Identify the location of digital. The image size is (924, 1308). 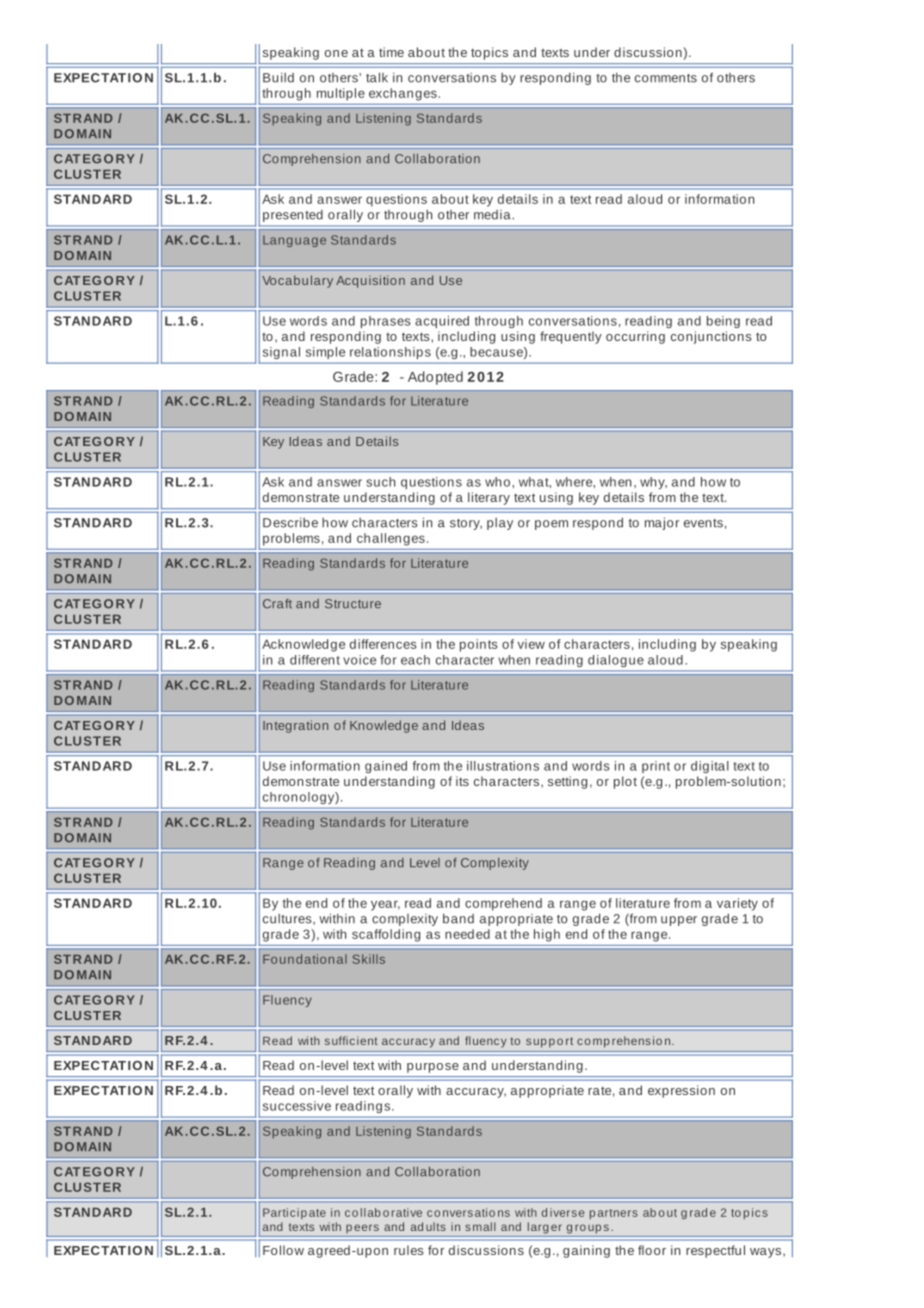
(710, 767).
